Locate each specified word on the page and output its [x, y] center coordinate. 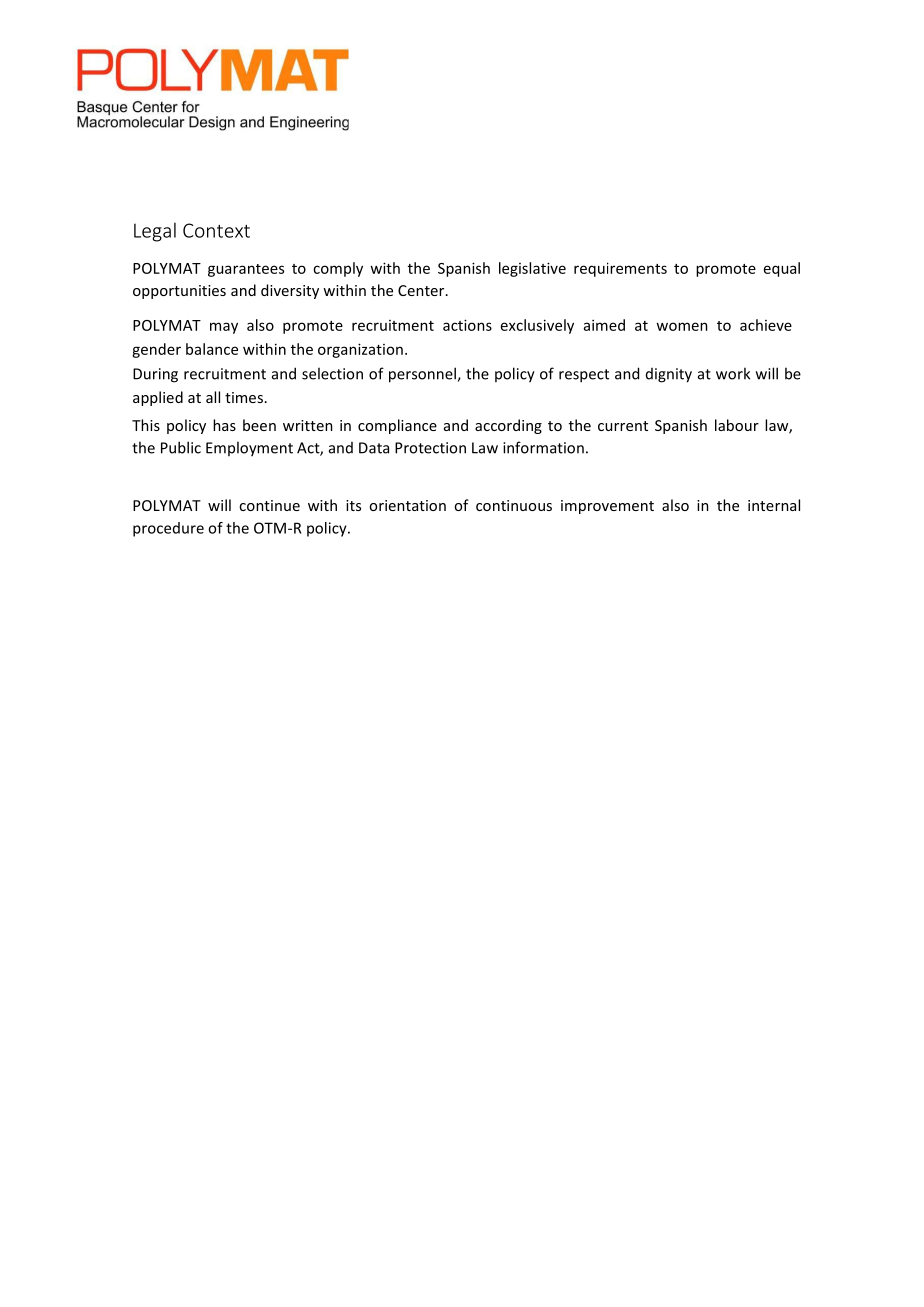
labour [737, 425]
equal [782, 269]
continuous [514, 505]
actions [467, 325]
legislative [532, 269]
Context [216, 230]
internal [774, 505]
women [682, 326]
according [508, 426]
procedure [168, 529]
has [224, 425]
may [224, 328]
